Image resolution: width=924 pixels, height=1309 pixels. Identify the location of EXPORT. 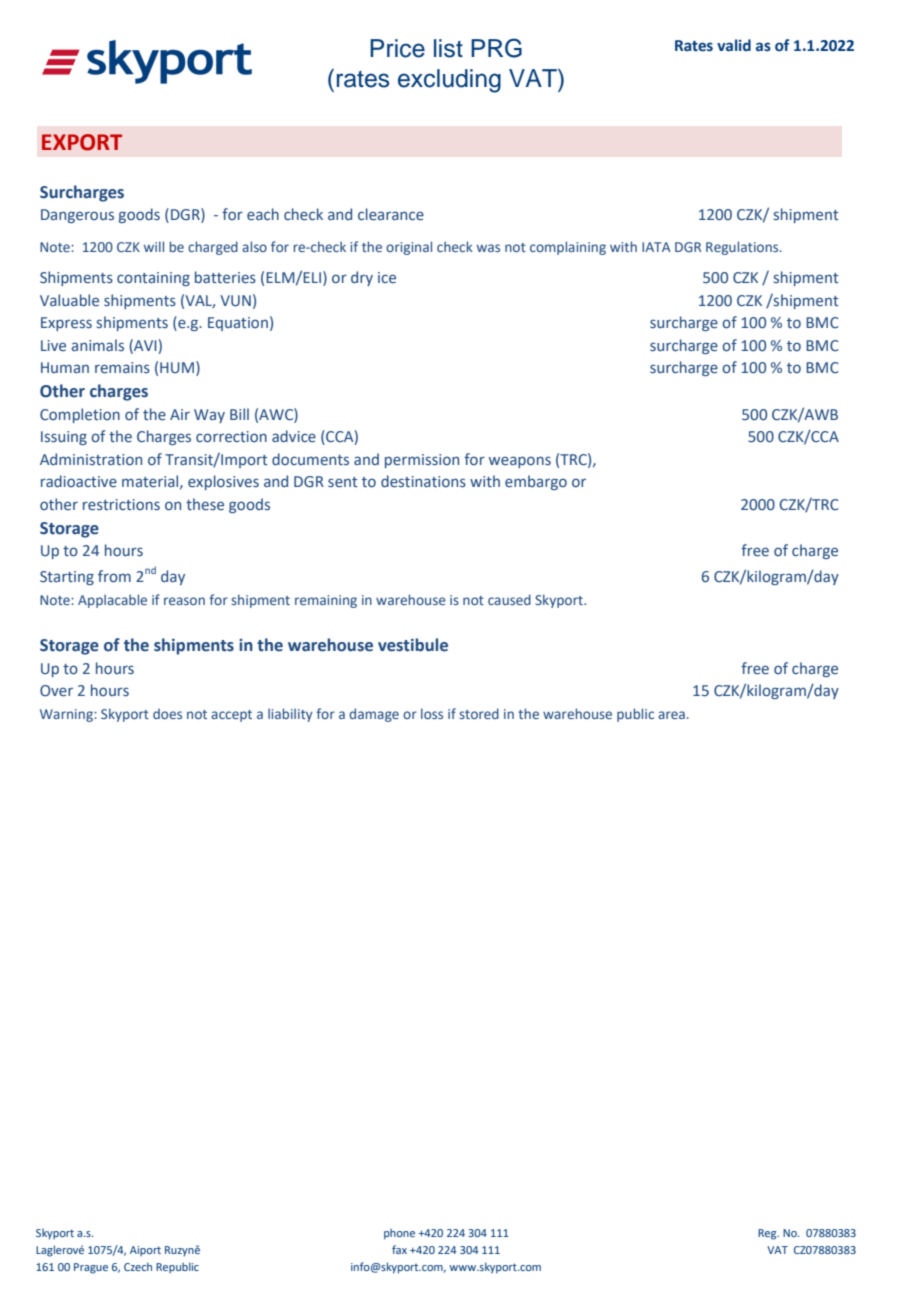
(82, 142).
